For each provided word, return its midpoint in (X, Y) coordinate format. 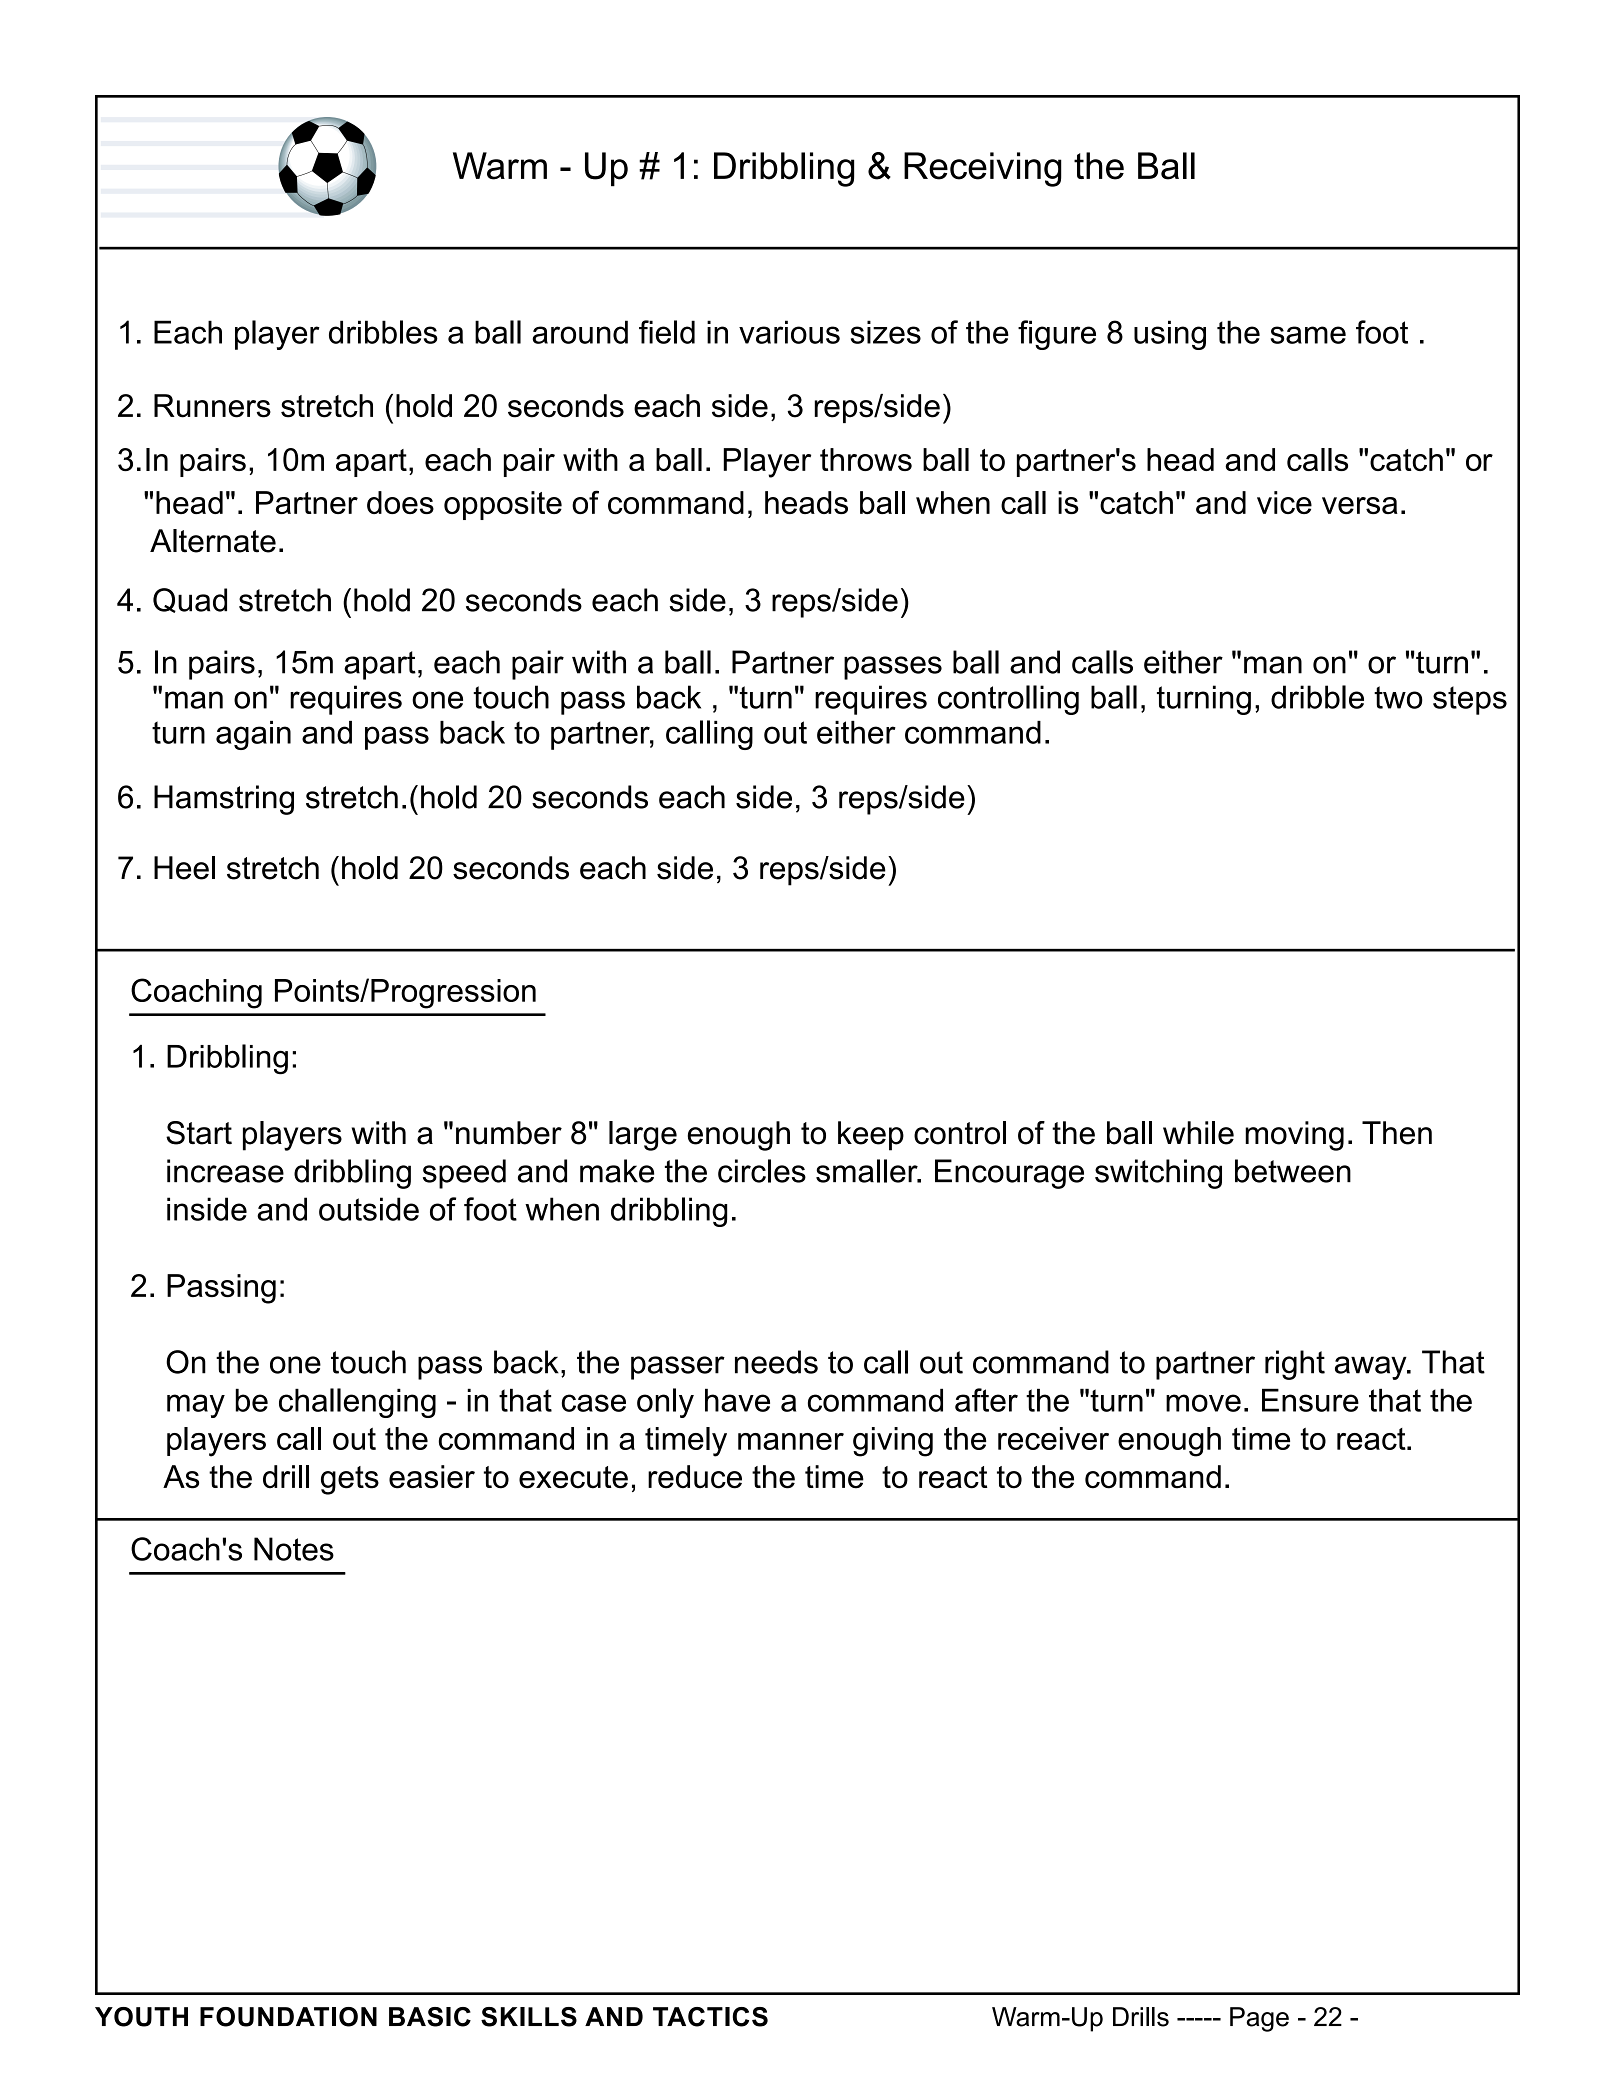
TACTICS (710, 2017)
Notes (294, 1549)
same (1308, 335)
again (253, 735)
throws (866, 459)
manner (791, 1441)
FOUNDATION (288, 2017)
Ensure (1310, 1400)
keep (871, 1136)
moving (1294, 1136)
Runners (212, 406)
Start (199, 1133)
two (1398, 697)
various (789, 332)
